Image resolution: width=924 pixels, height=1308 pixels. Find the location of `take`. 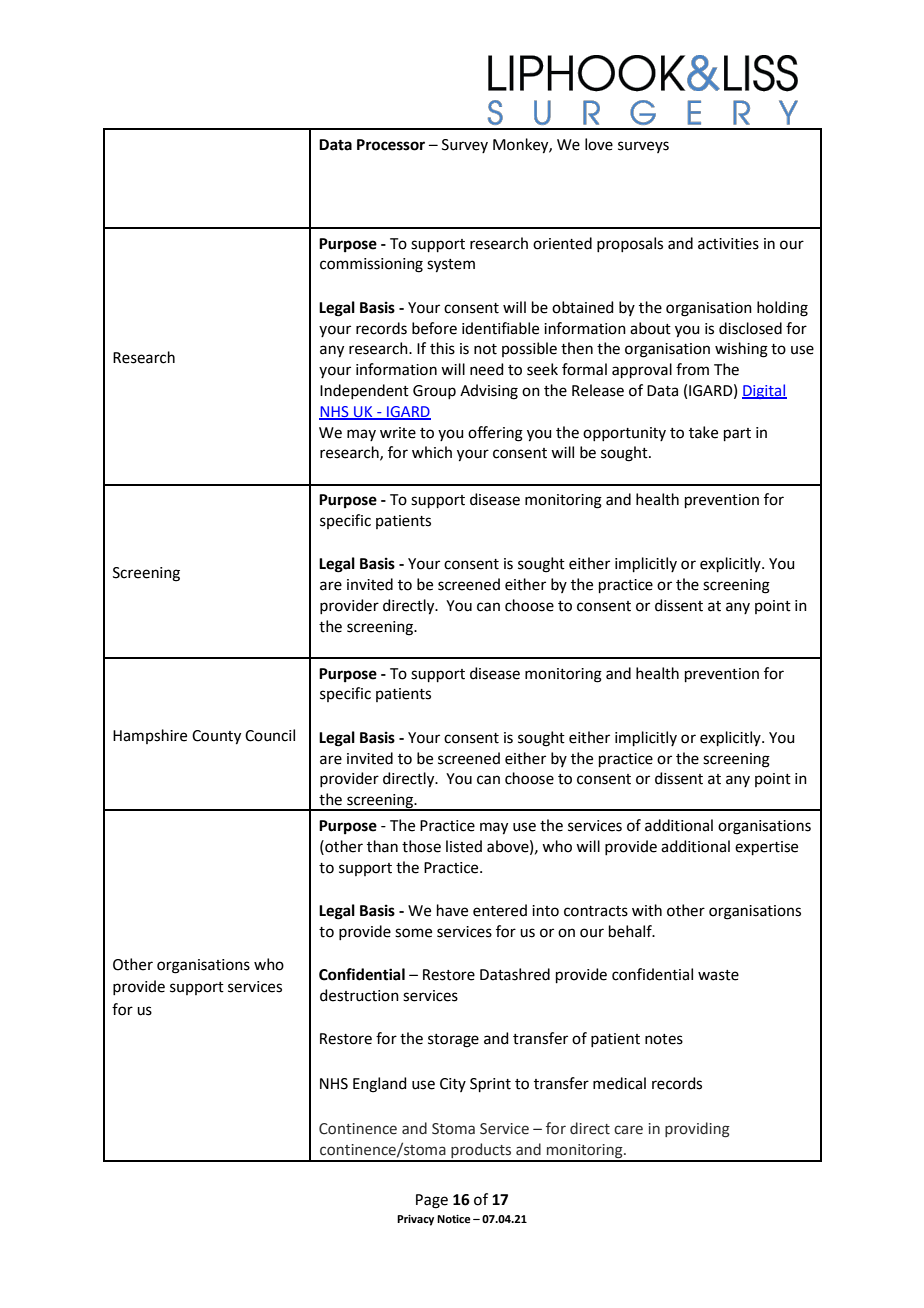

take is located at coordinates (703, 432).
